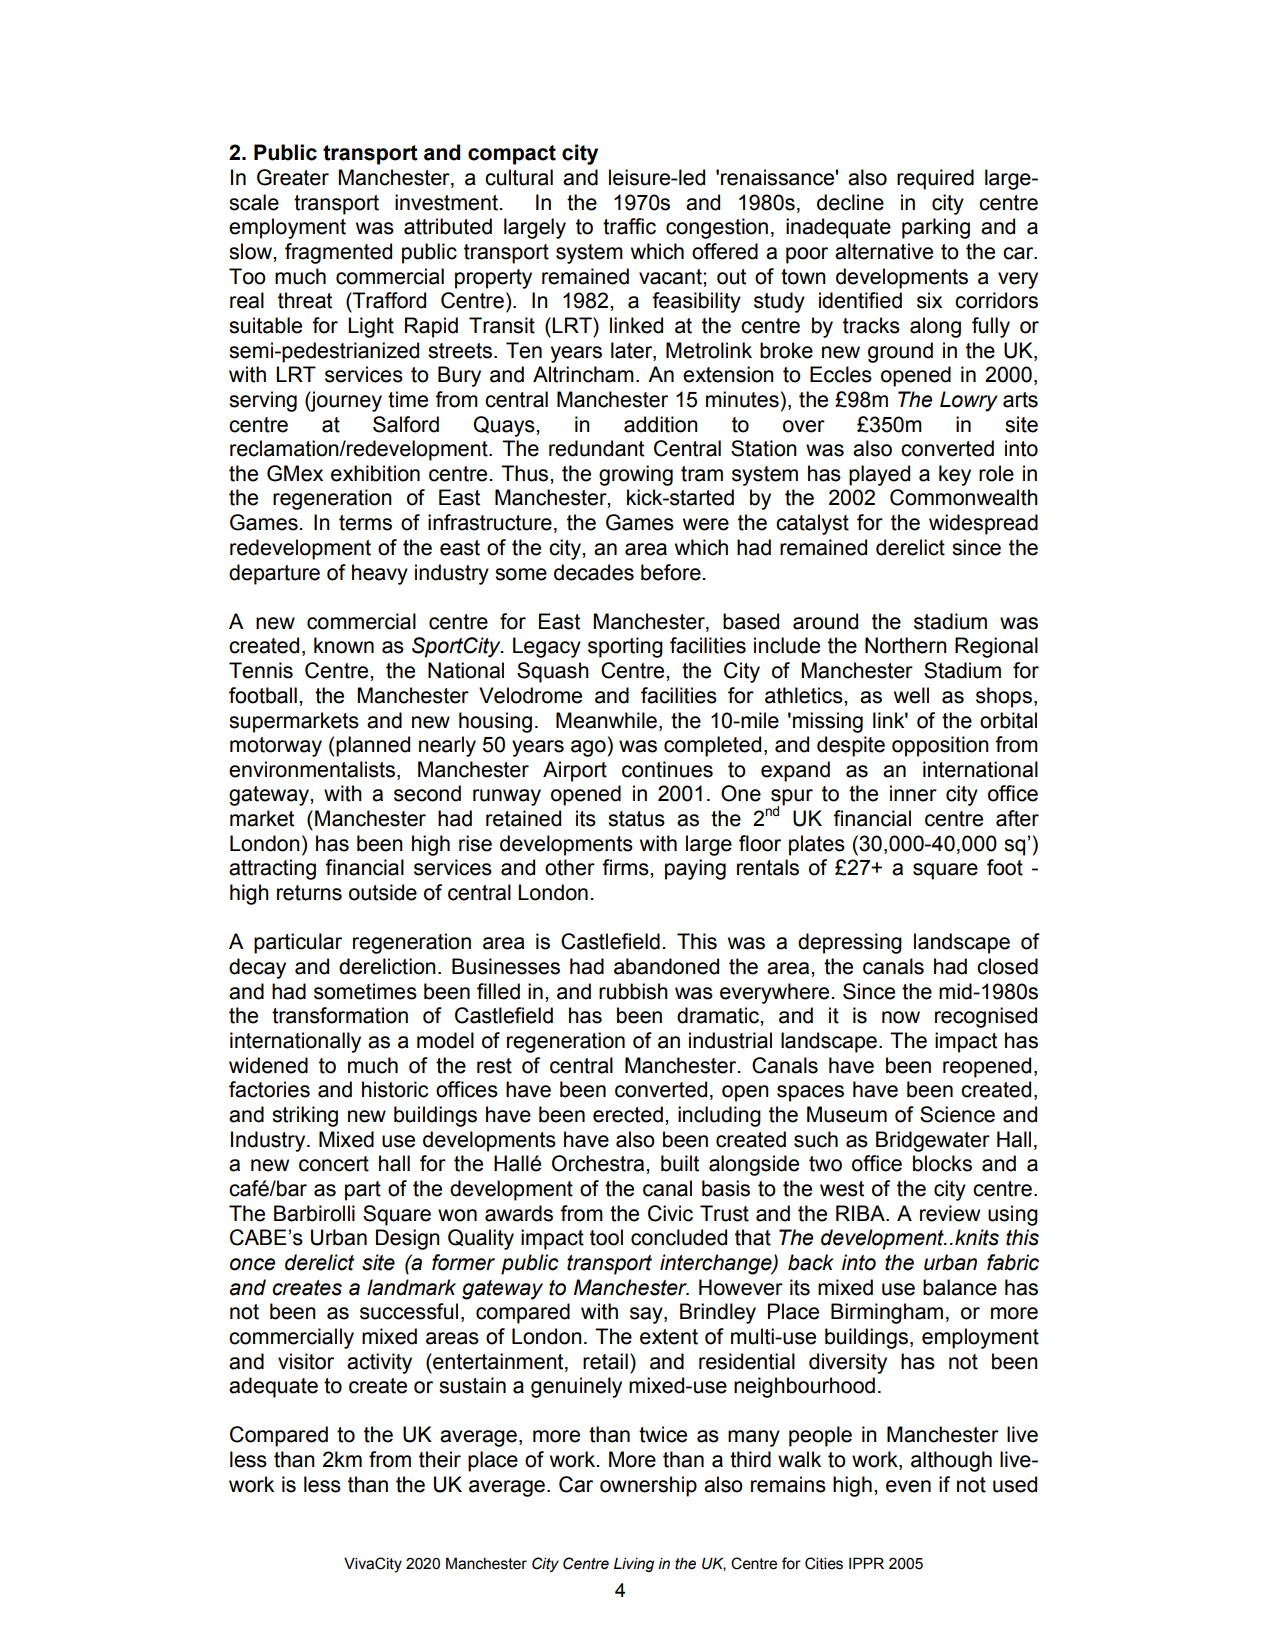 This document has width=1268, height=1641. What do you see at coordinates (908, 1486) in the document?
I see `even` at bounding box center [908, 1486].
